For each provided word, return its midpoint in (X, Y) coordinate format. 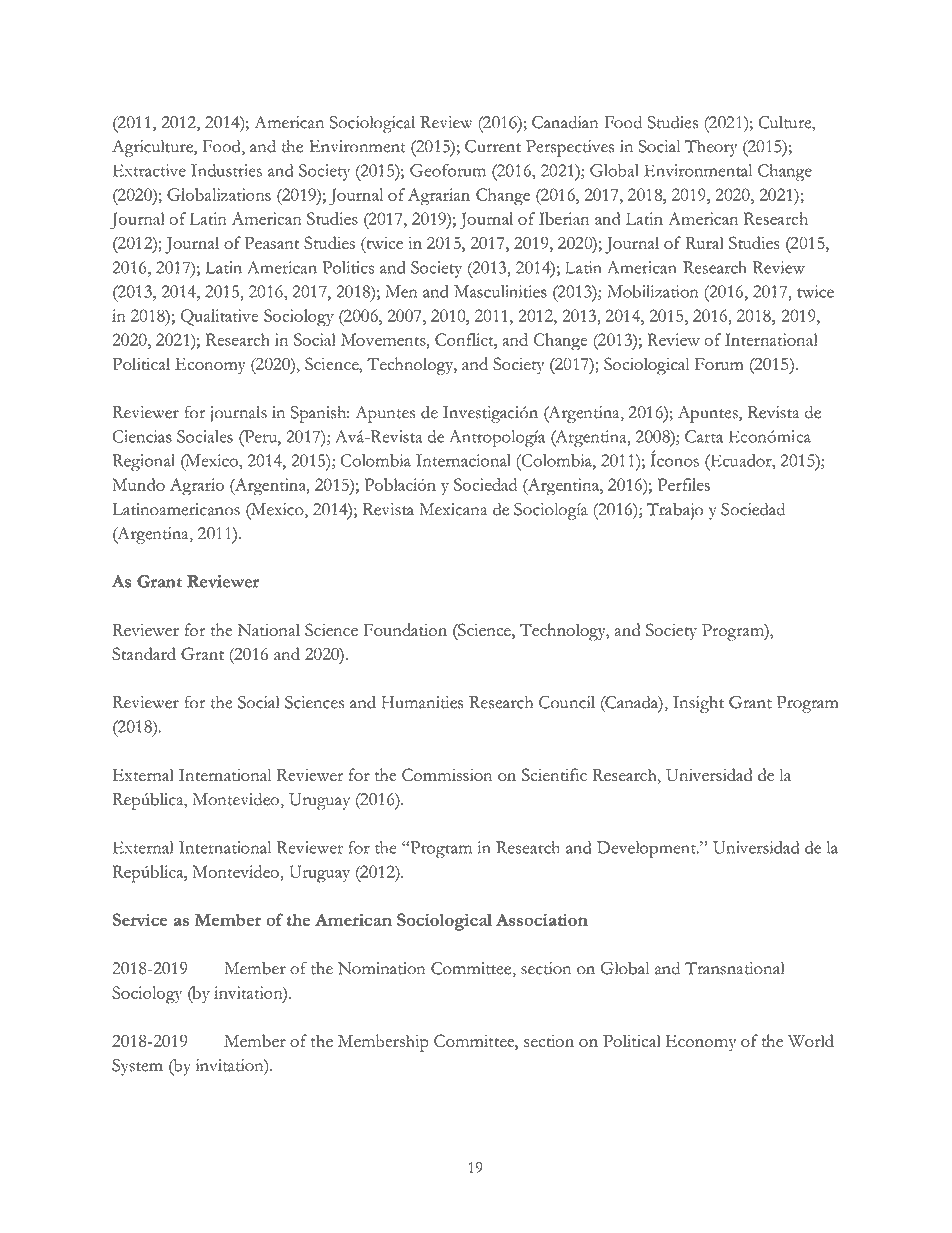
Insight (698, 704)
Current (493, 146)
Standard (144, 653)
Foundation (405, 629)
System (137, 1067)
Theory (711, 148)
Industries (226, 170)
